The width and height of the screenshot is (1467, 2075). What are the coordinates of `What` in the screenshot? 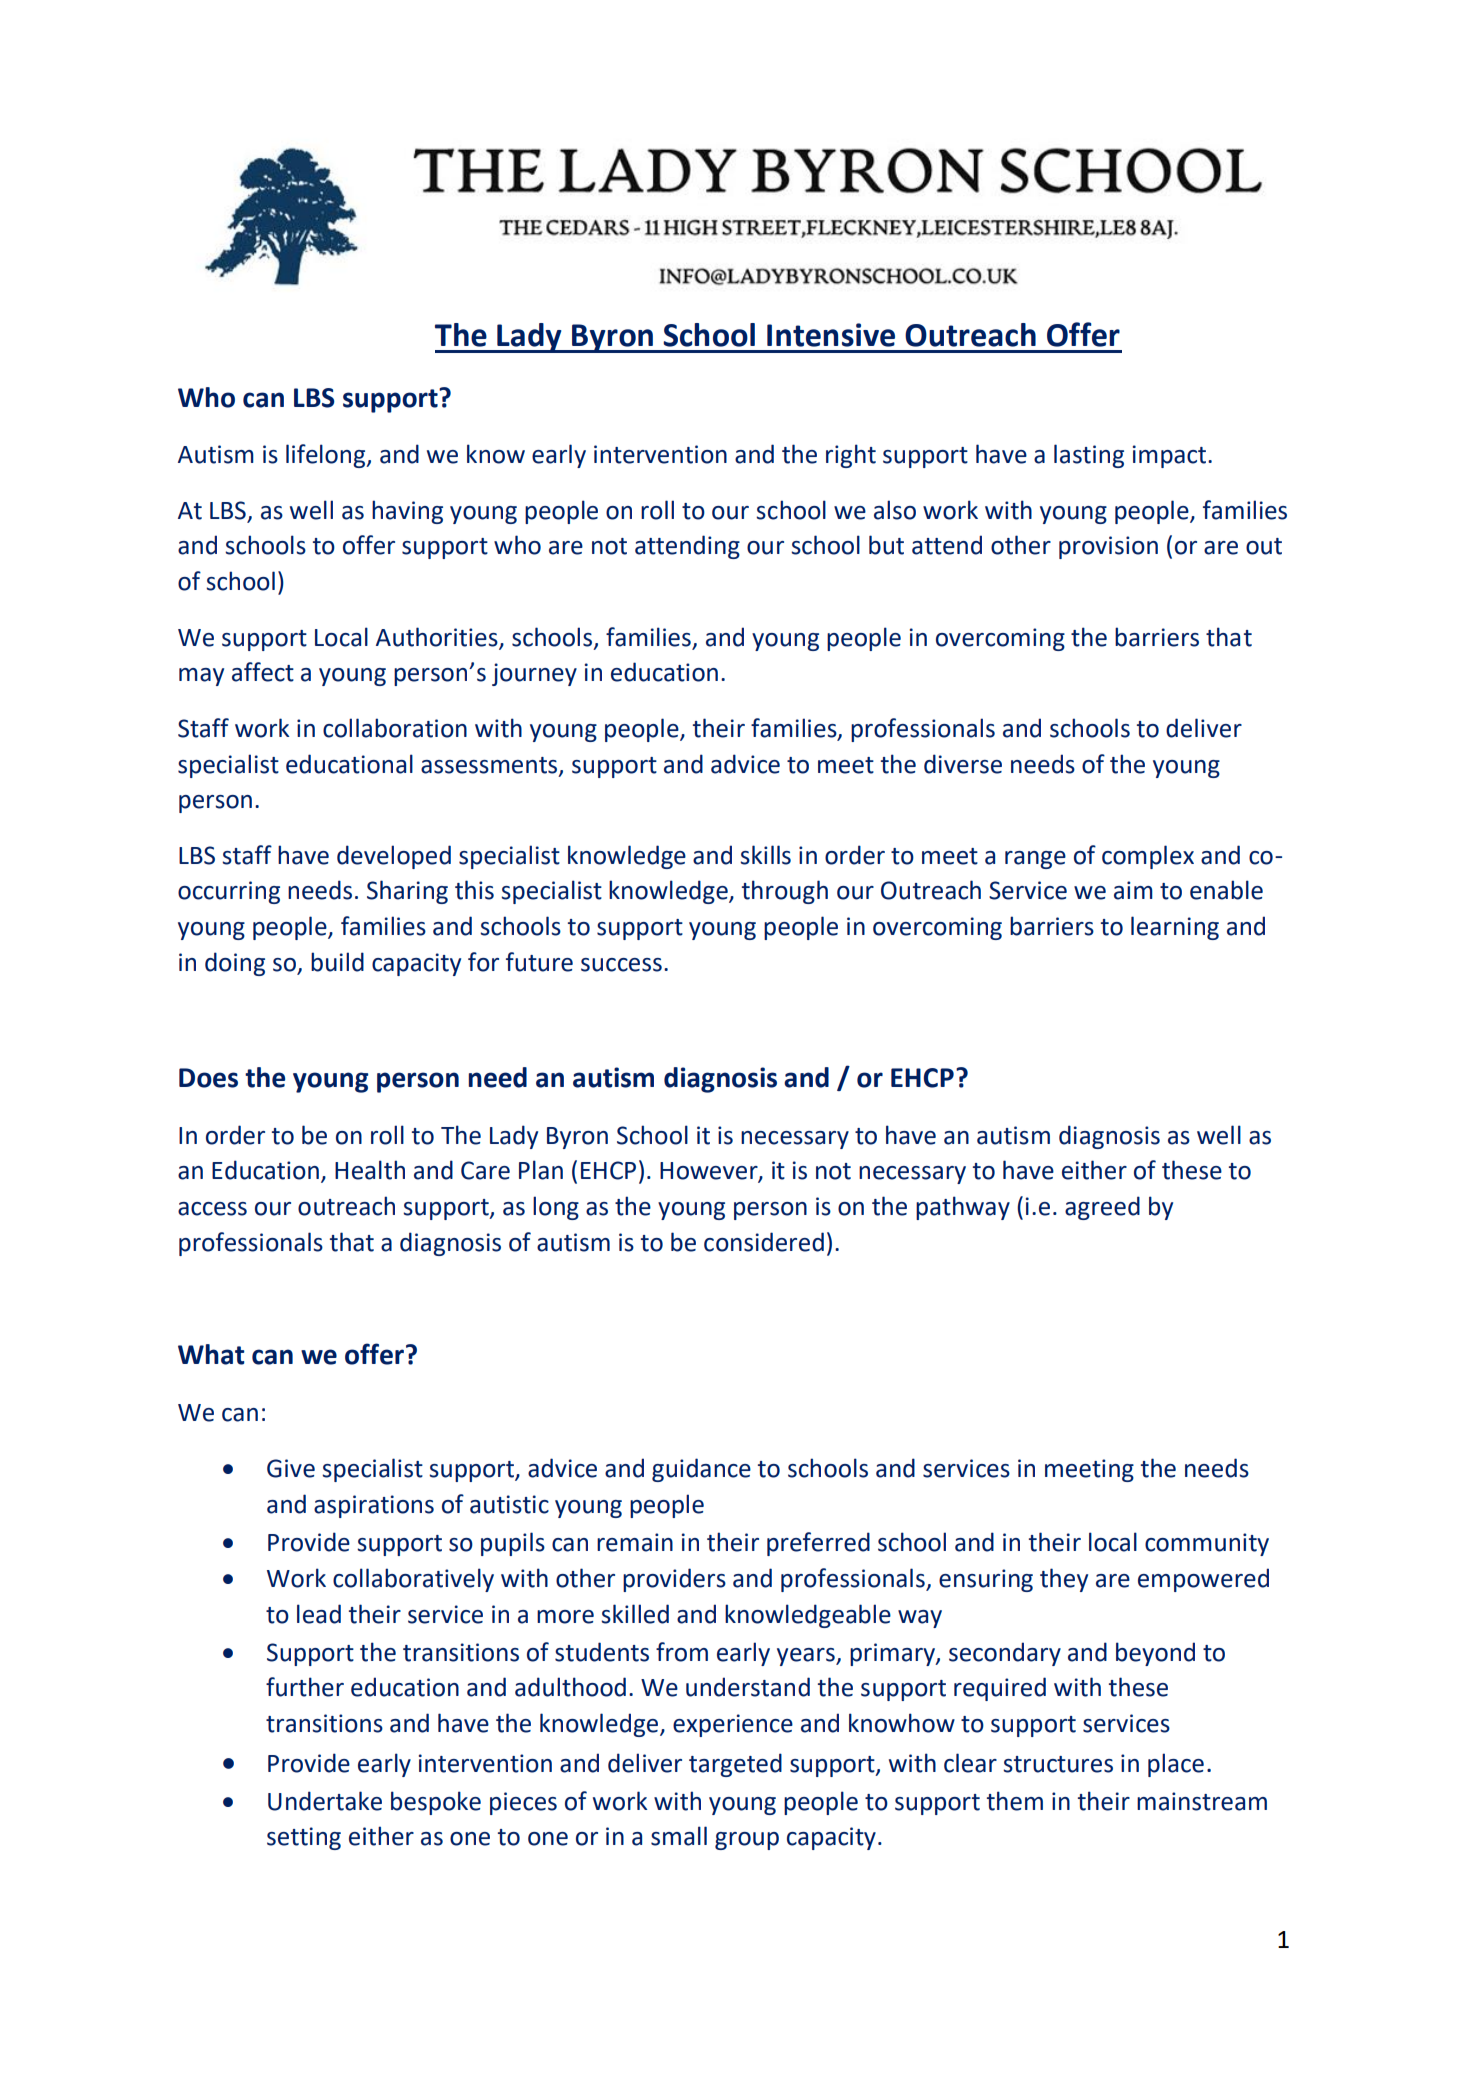 It's located at (211, 1354).
